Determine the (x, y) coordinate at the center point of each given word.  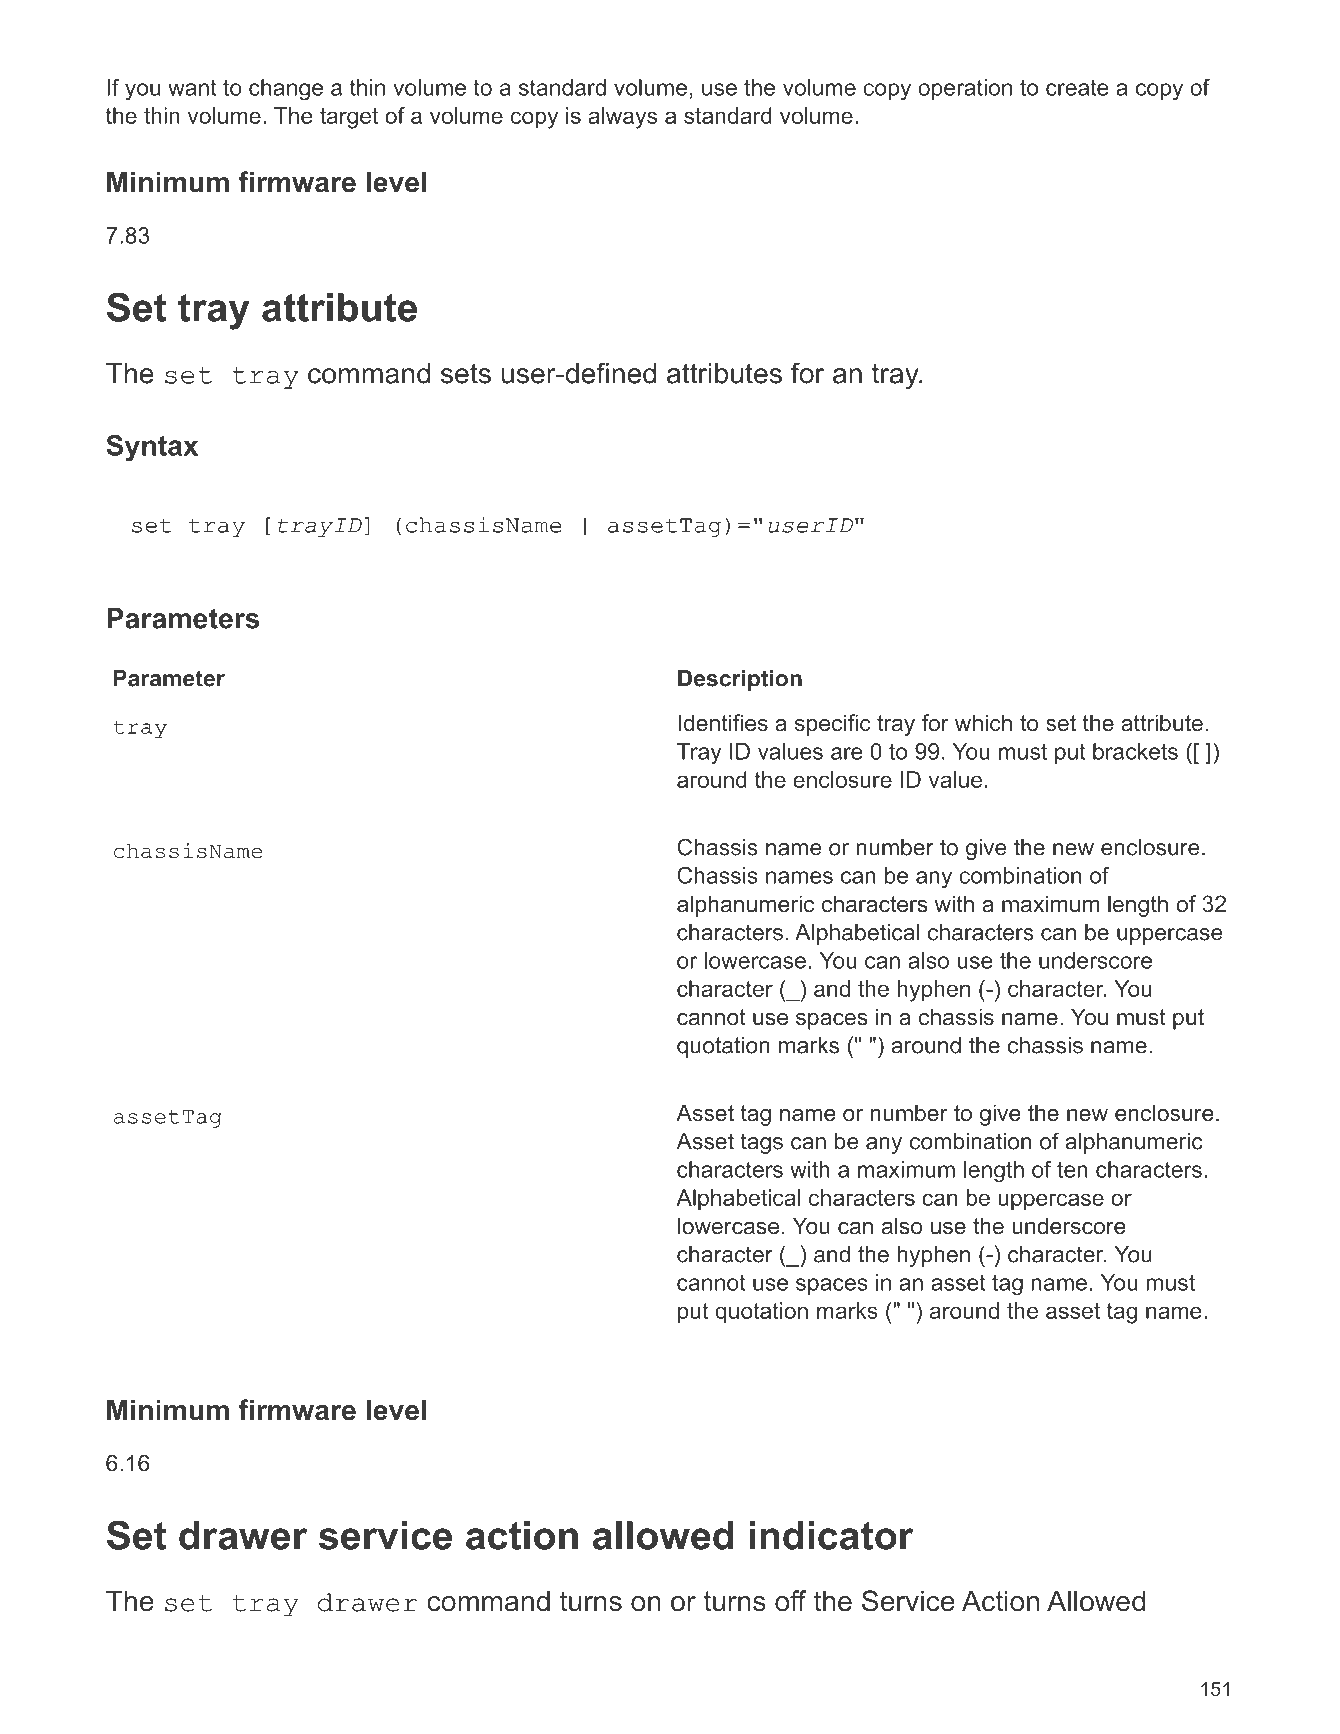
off (790, 1601)
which (983, 723)
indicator (831, 1535)
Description (740, 680)
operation (965, 89)
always (622, 118)
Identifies (723, 723)
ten (1072, 1169)
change (286, 90)
